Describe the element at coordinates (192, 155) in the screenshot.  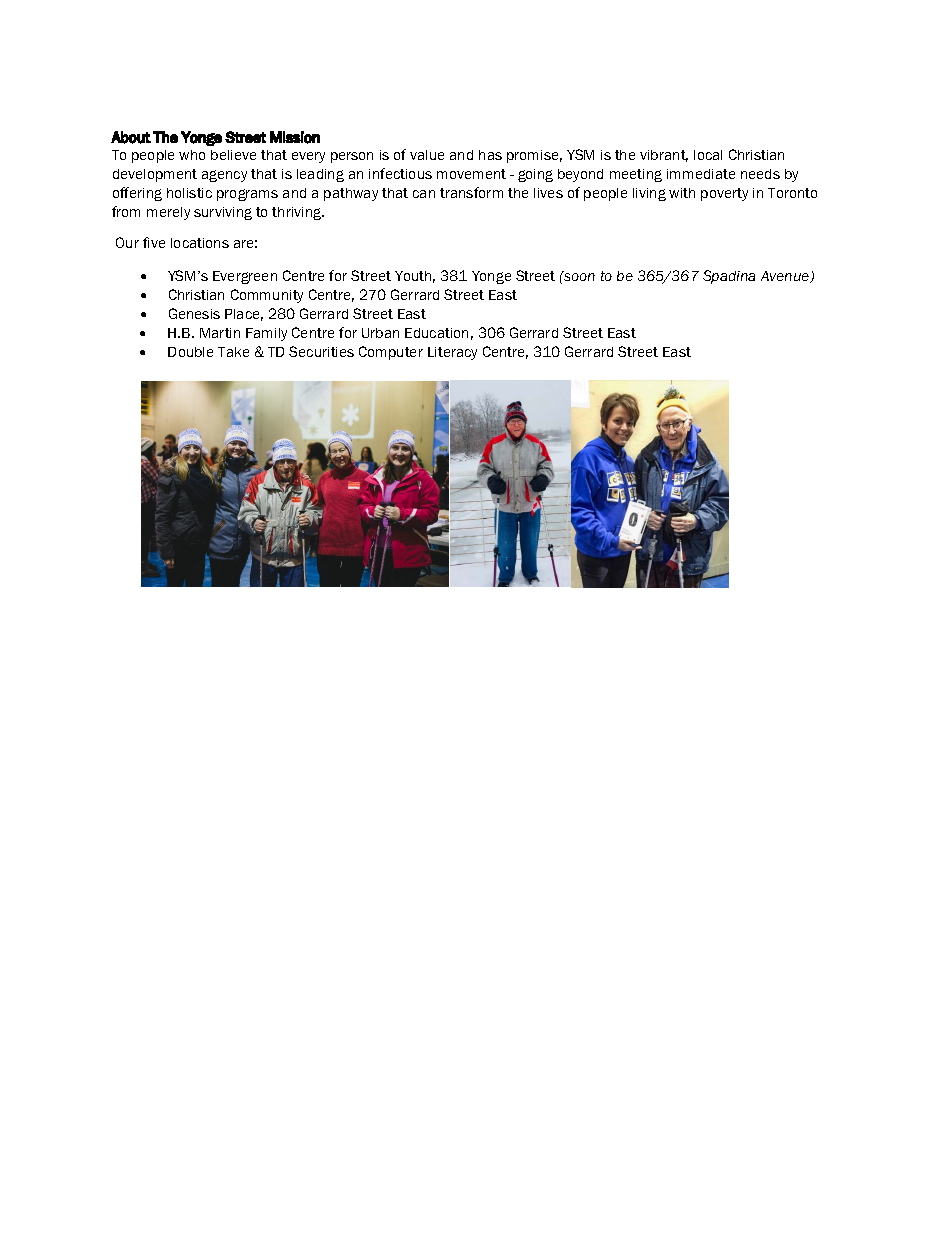
I see `who` at that location.
